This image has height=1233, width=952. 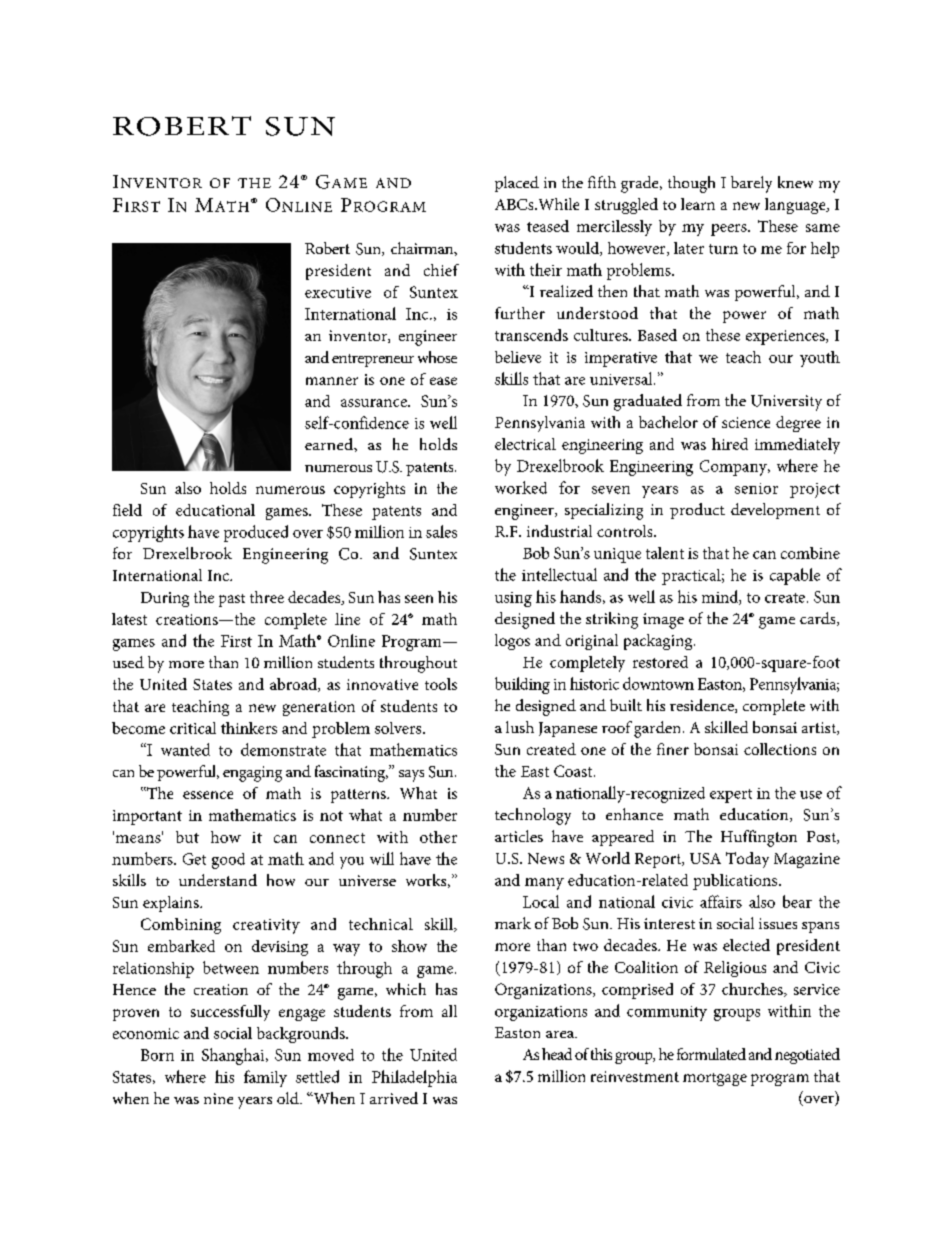 What do you see at coordinates (747, 860) in the image?
I see `Today` at bounding box center [747, 860].
